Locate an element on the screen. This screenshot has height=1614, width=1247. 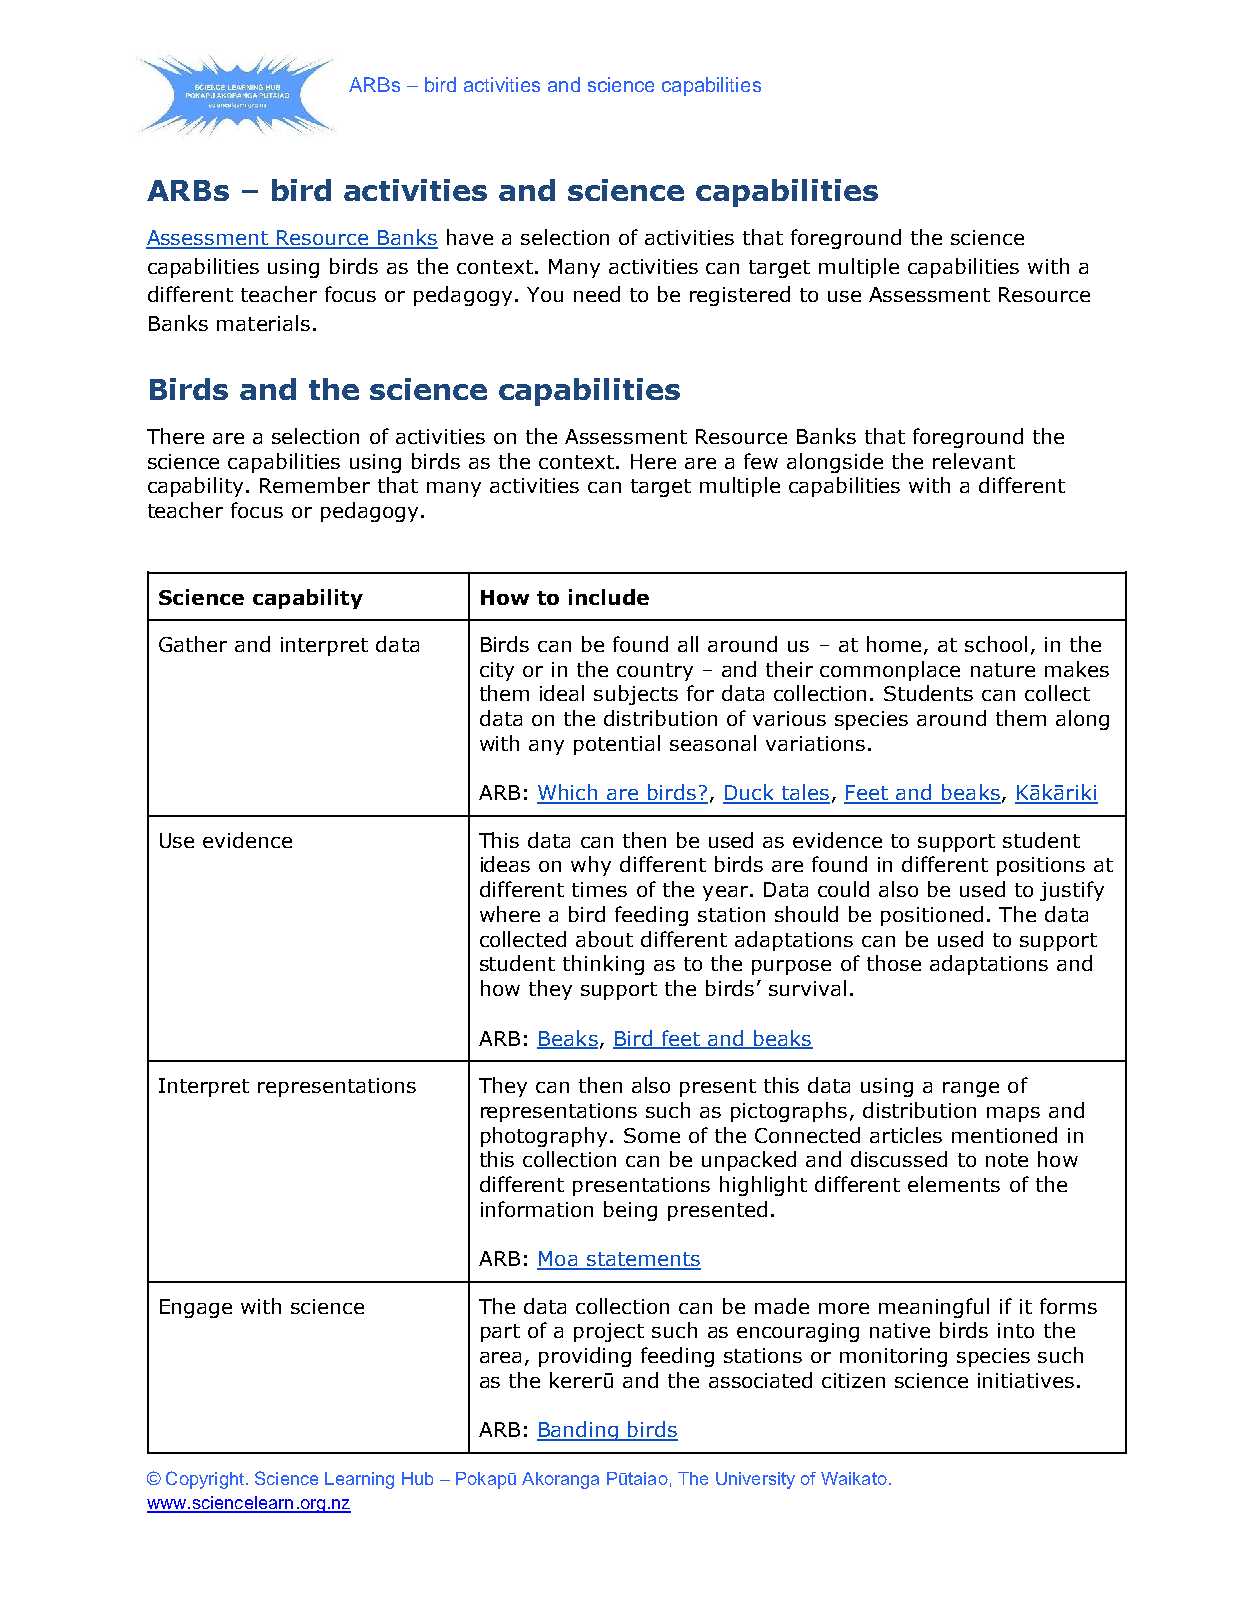
need is located at coordinates (597, 294).
